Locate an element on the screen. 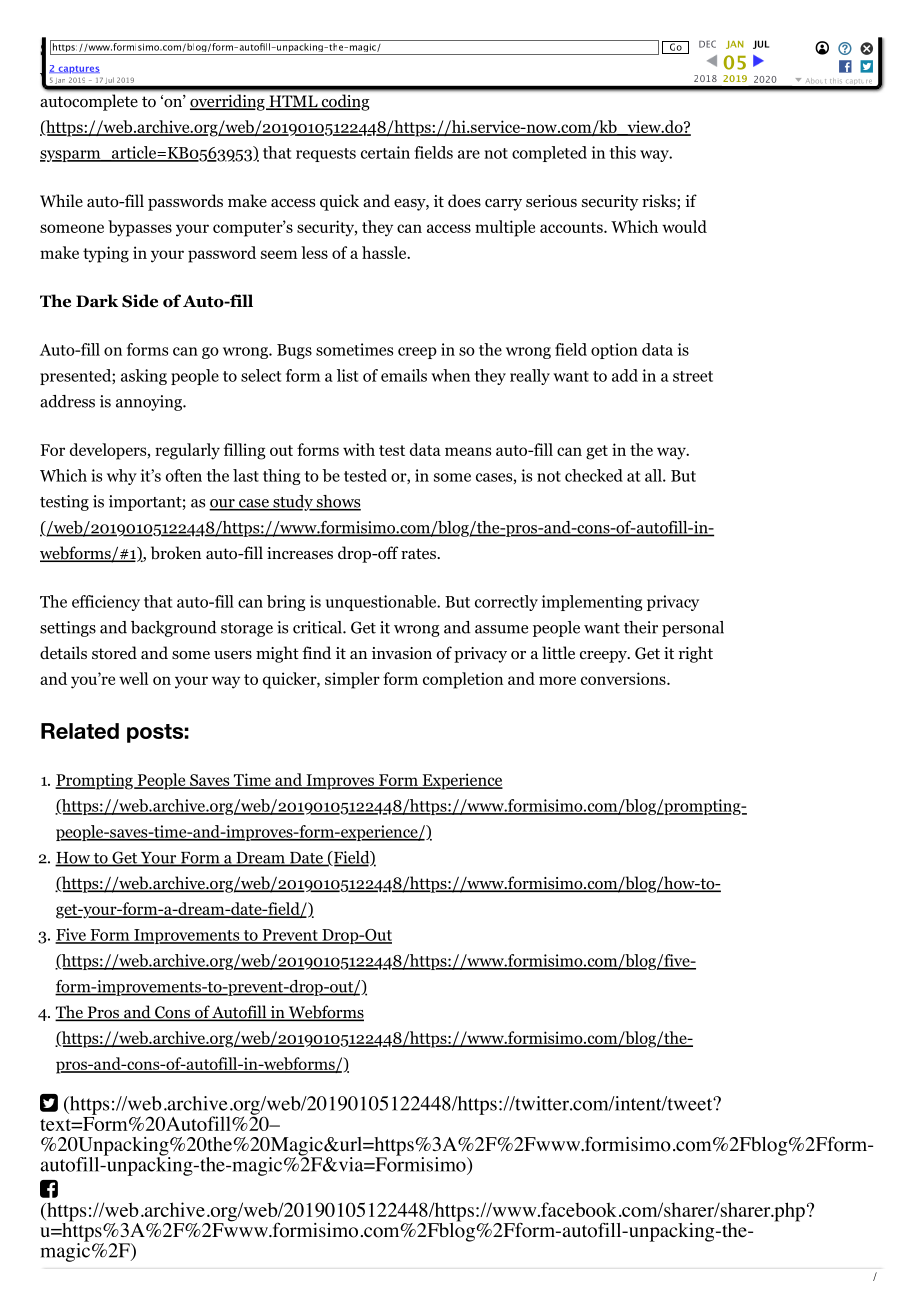 The height and width of the screenshot is (1307, 924). asked is located at coordinates (430, 47).
